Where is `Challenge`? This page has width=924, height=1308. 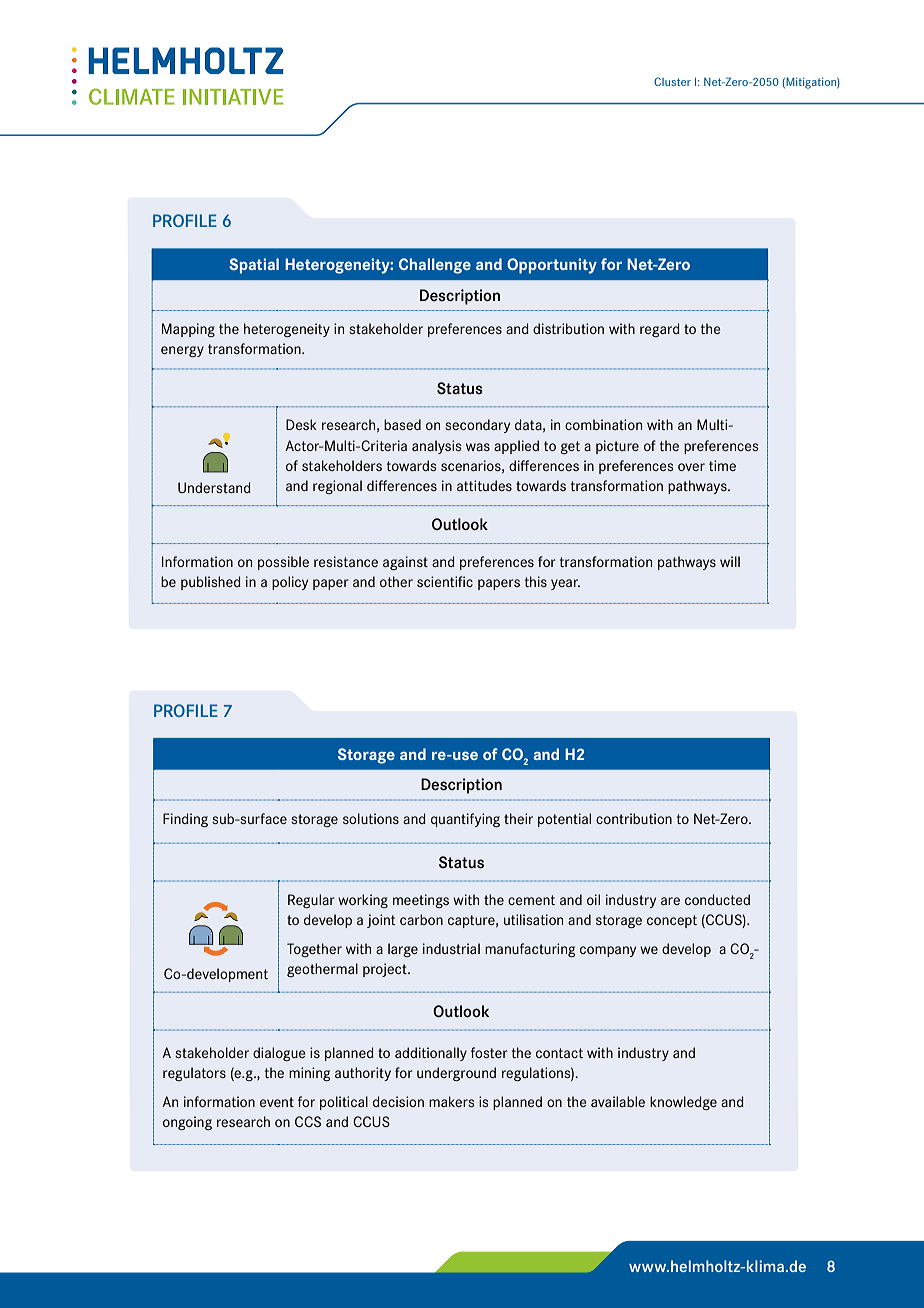
Challenge is located at coordinates (435, 266).
